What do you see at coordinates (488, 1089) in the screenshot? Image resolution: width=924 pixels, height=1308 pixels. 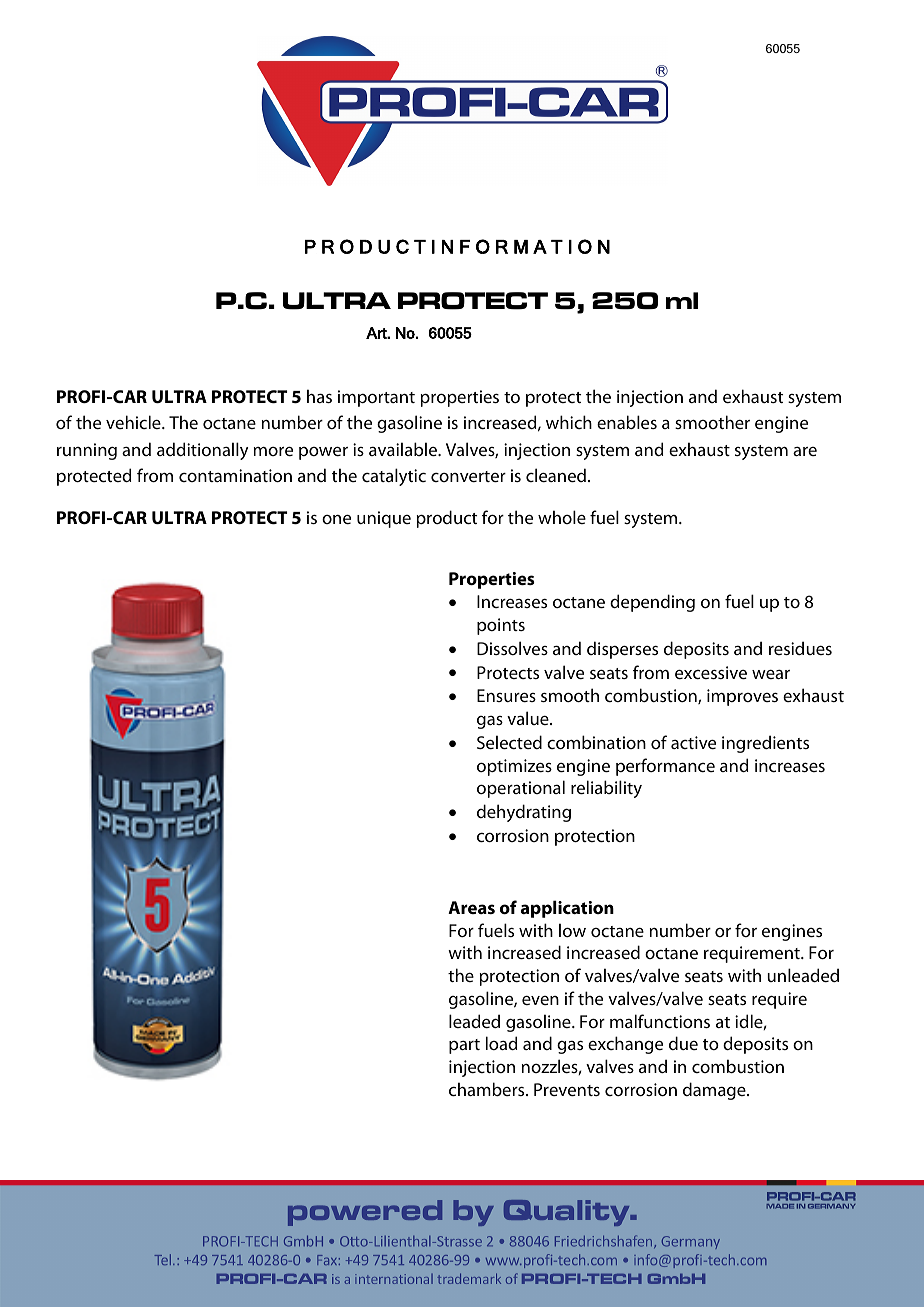 I see `chambers` at bounding box center [488, 1089].
